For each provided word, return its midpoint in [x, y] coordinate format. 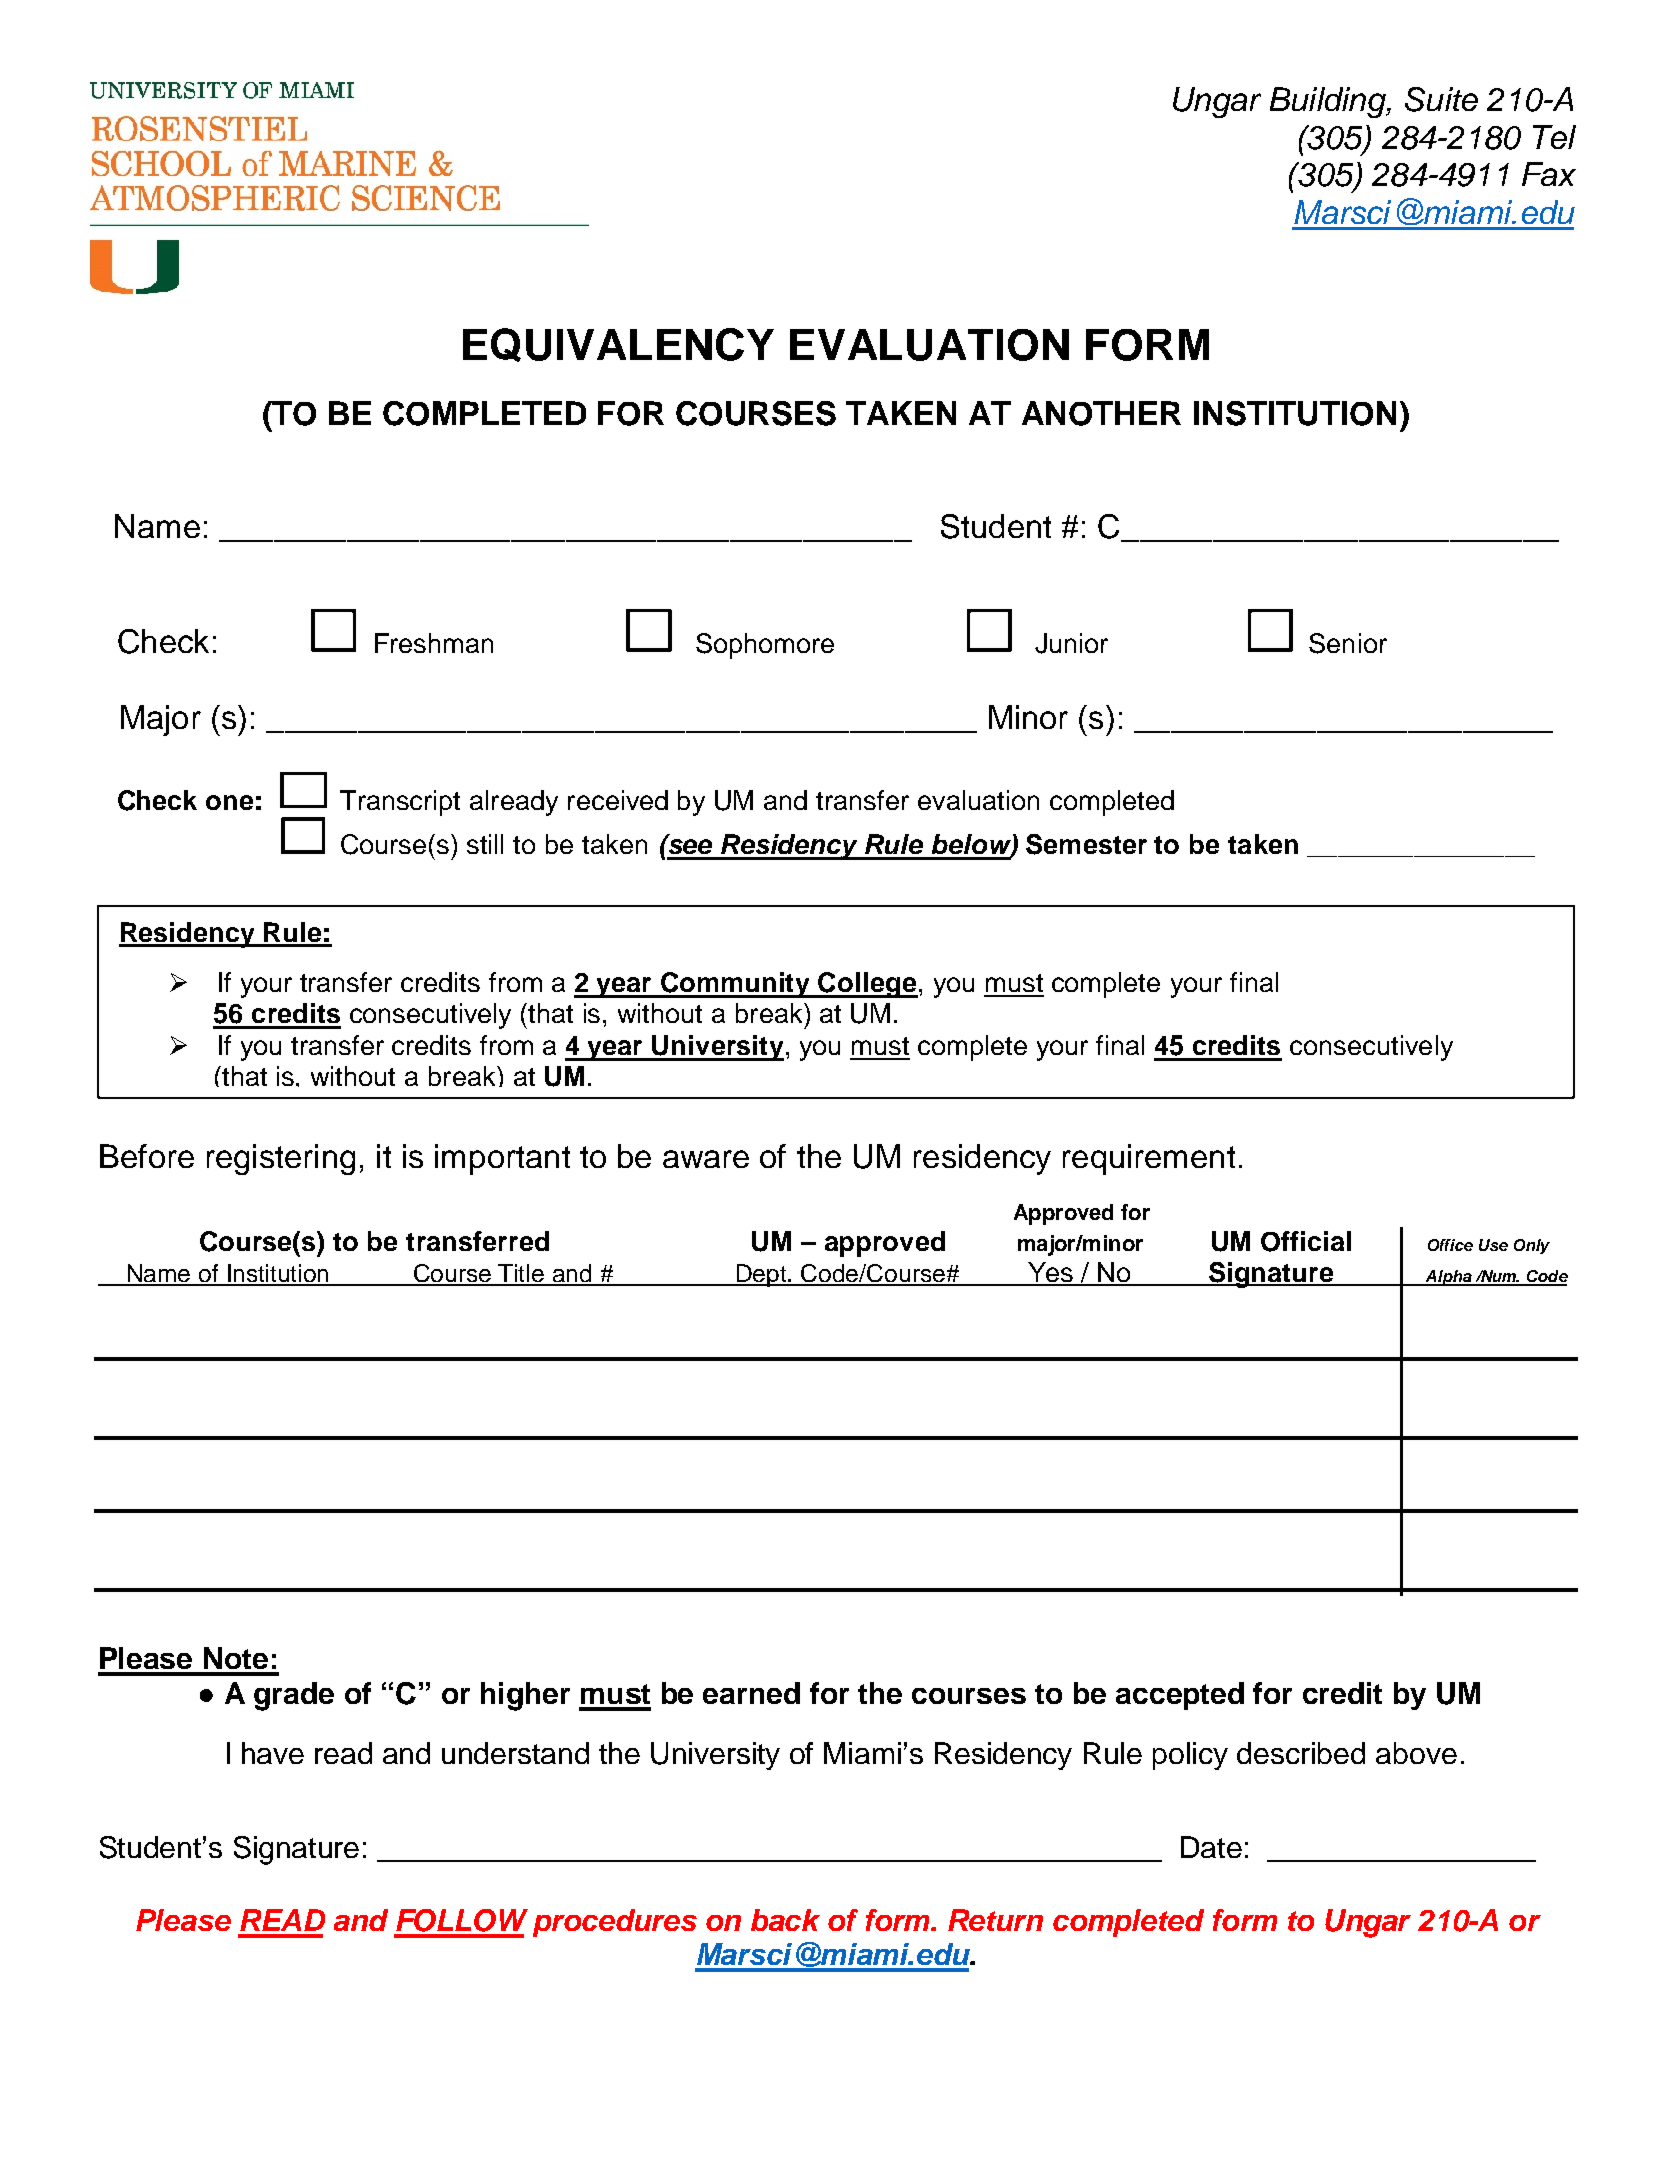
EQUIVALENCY [618, 345]
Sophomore [765, 646]
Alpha [1448, 1278]
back [785, 1920]
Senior [1348, 643]
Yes [1051, 1273]
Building [1329, 102]
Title [522, 1274]
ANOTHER [1101, 413]
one [229, 802]
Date [1211, 1847]
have [273, 1753]
